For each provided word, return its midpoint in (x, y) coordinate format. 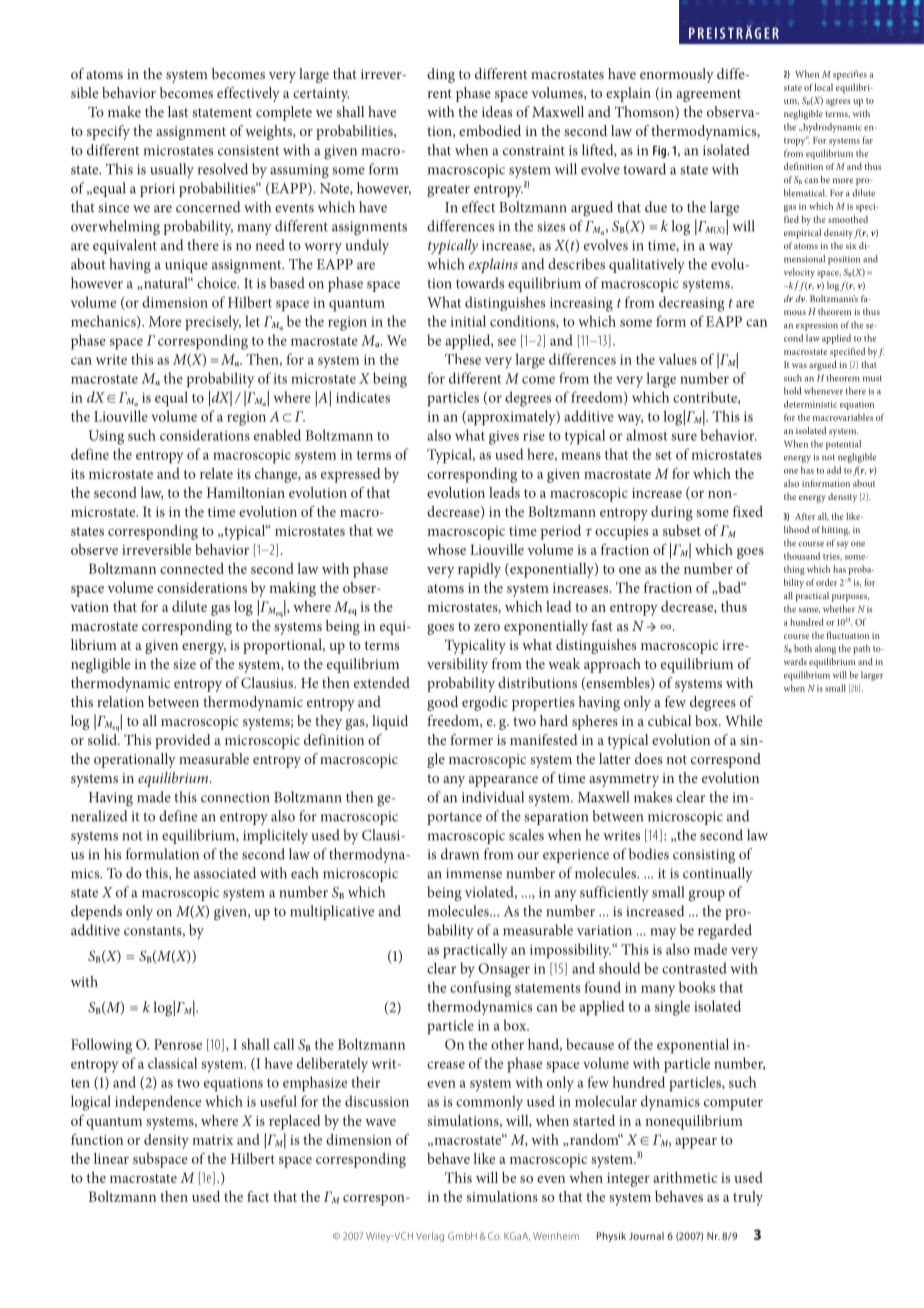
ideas (497, 111)
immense (474, 873)
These (463, 359)
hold (793, 391)
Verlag (430, 1237)
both (801, 648)
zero (487, 627)
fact (258, 1196)
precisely (213, 323)
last (178, 111)
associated (225, 873)
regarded (725, 931)
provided (183, 741)
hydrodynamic (831, 128)
